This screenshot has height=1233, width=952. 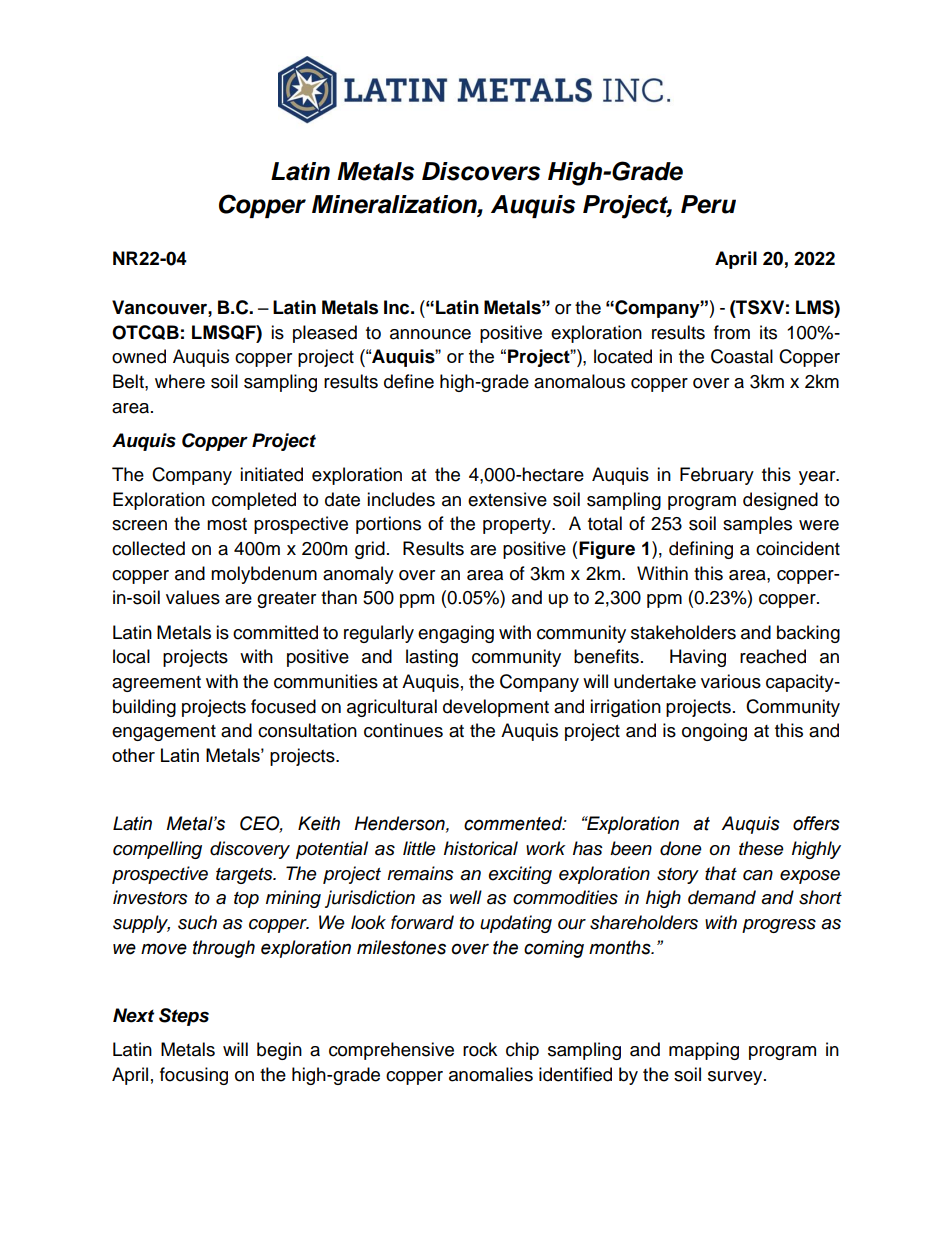 What do you see at coordinates (227, 524) in the screenshot?
I see `most` at bounding box center [227, 524].
